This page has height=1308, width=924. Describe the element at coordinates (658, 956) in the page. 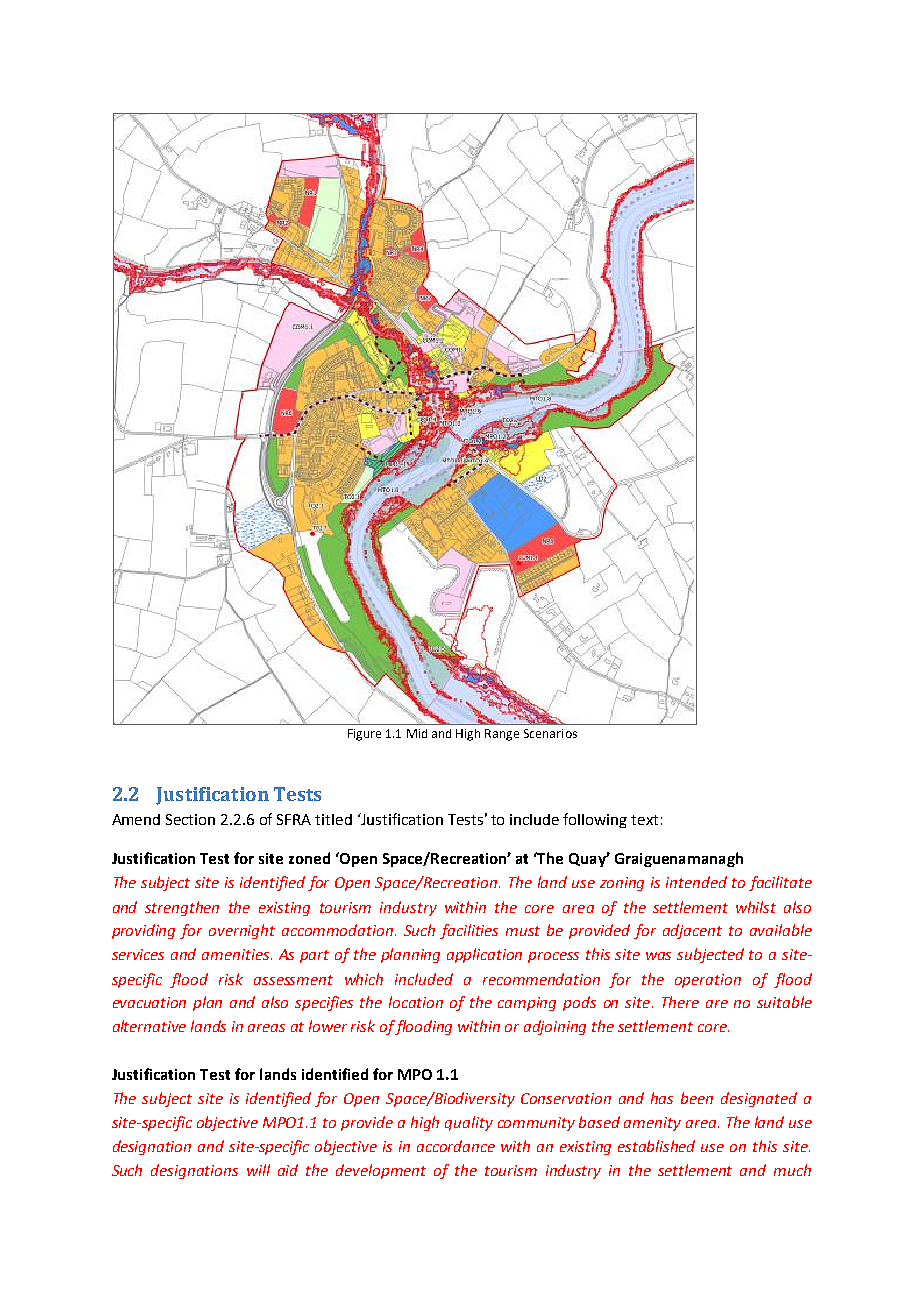

I see `was` at that location.
